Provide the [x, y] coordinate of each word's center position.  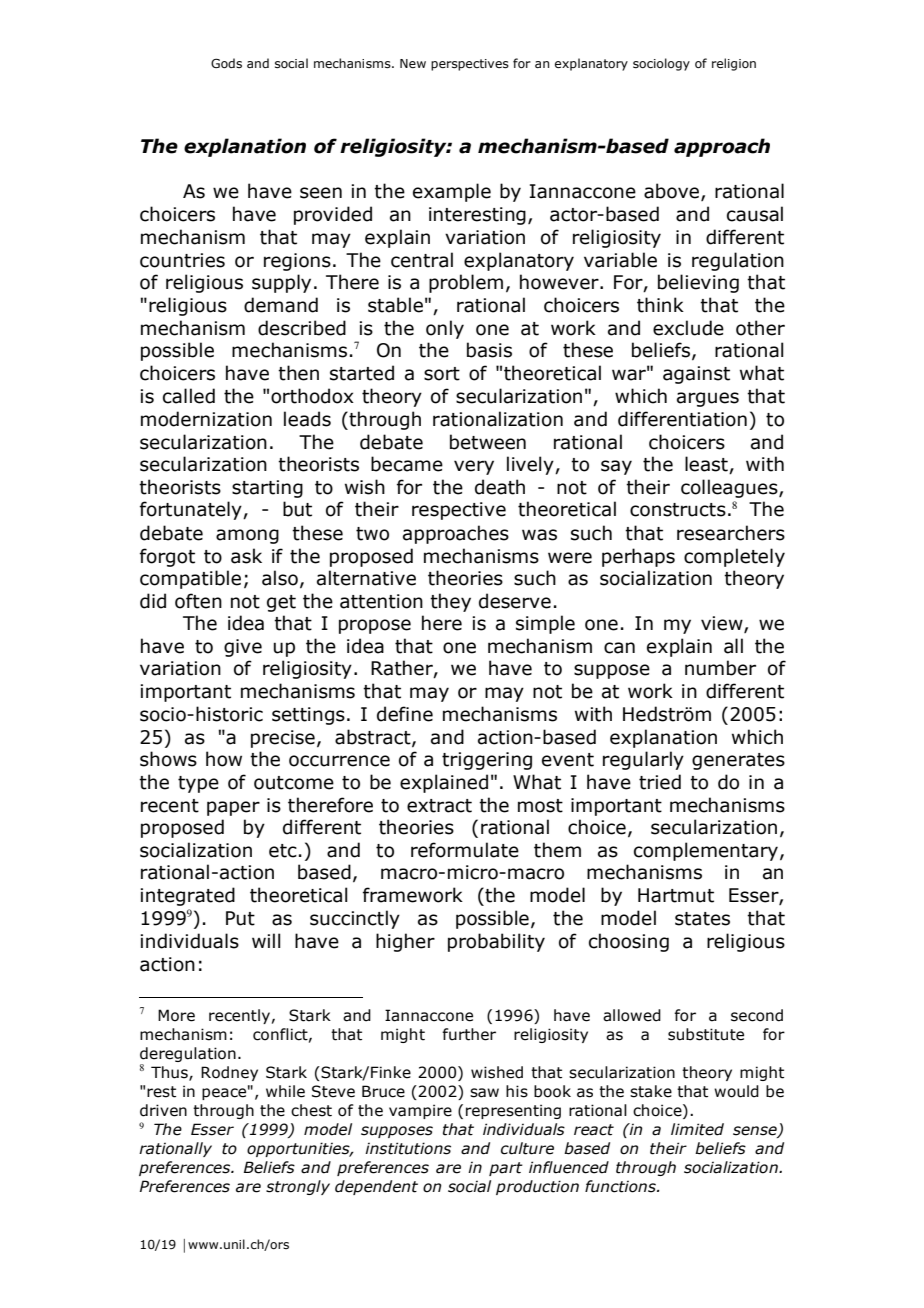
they [450, 602]
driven [163, 1110]
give [243, 648]
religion [734, 64]
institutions [408, 1148]
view [723, 624]
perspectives [470, 65]
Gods [226, 63]
